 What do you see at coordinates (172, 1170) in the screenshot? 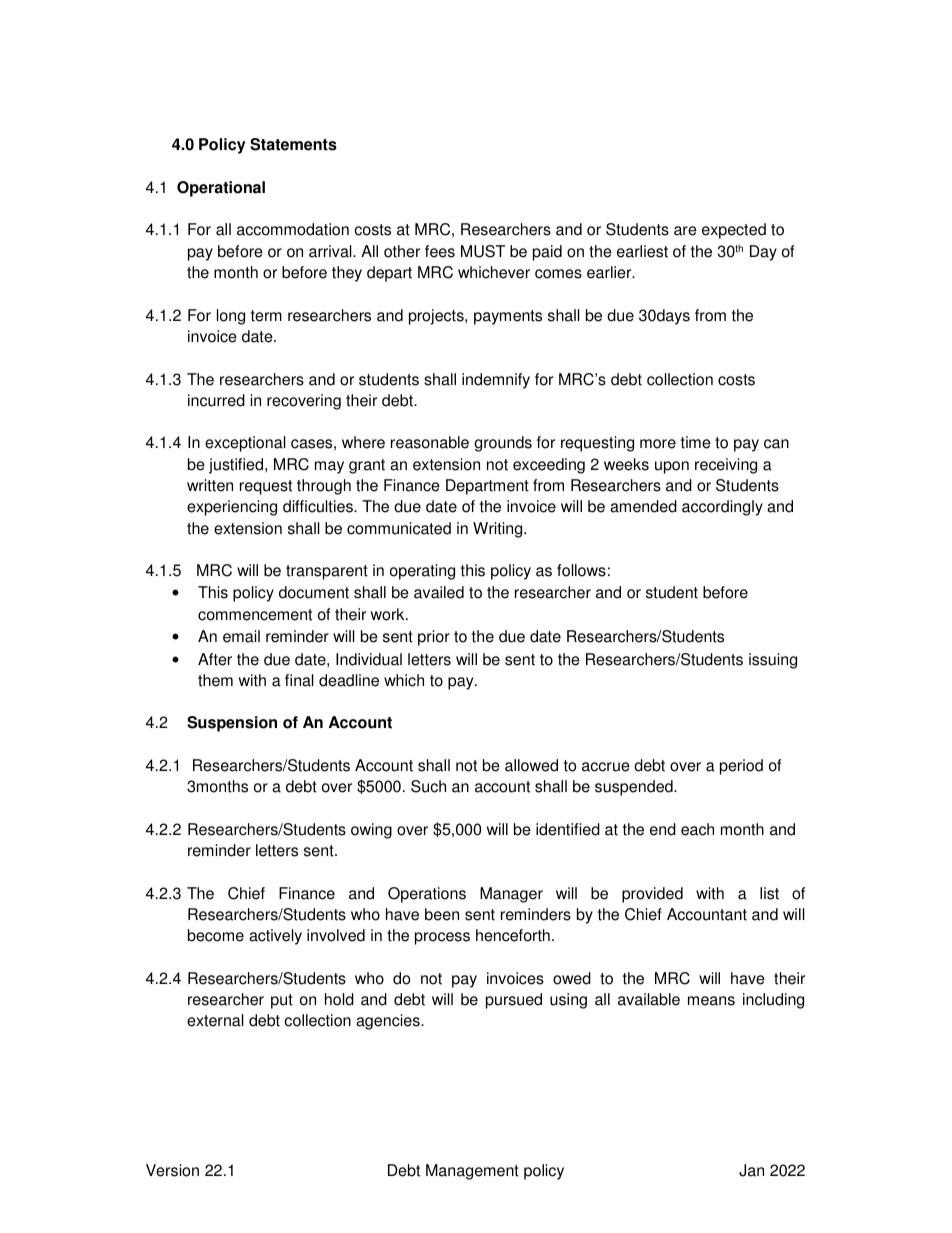
I see `Version` at bounding box center [172, 1170].
